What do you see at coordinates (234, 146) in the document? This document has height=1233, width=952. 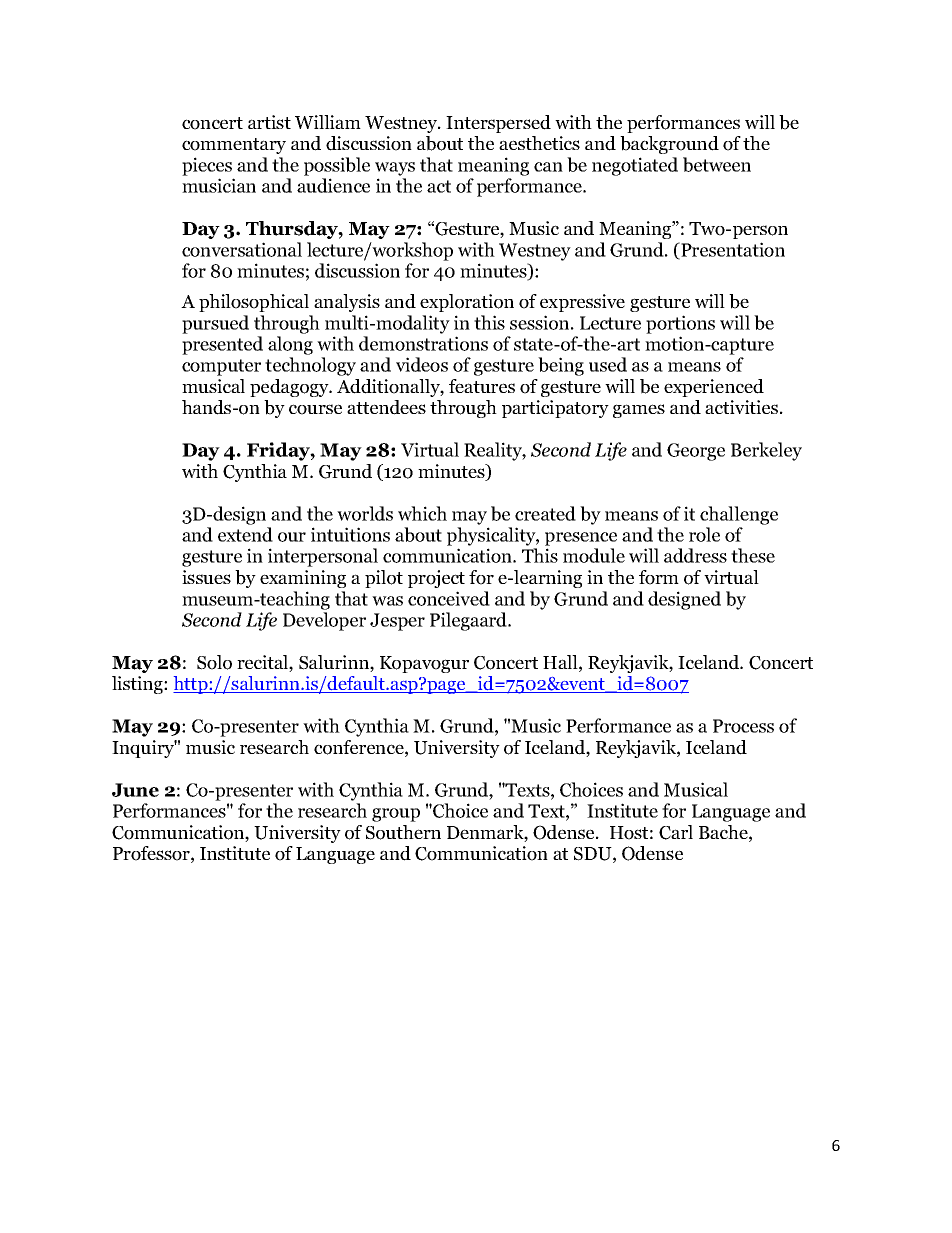 I see `commentary` at bounding box center [234, 146].
